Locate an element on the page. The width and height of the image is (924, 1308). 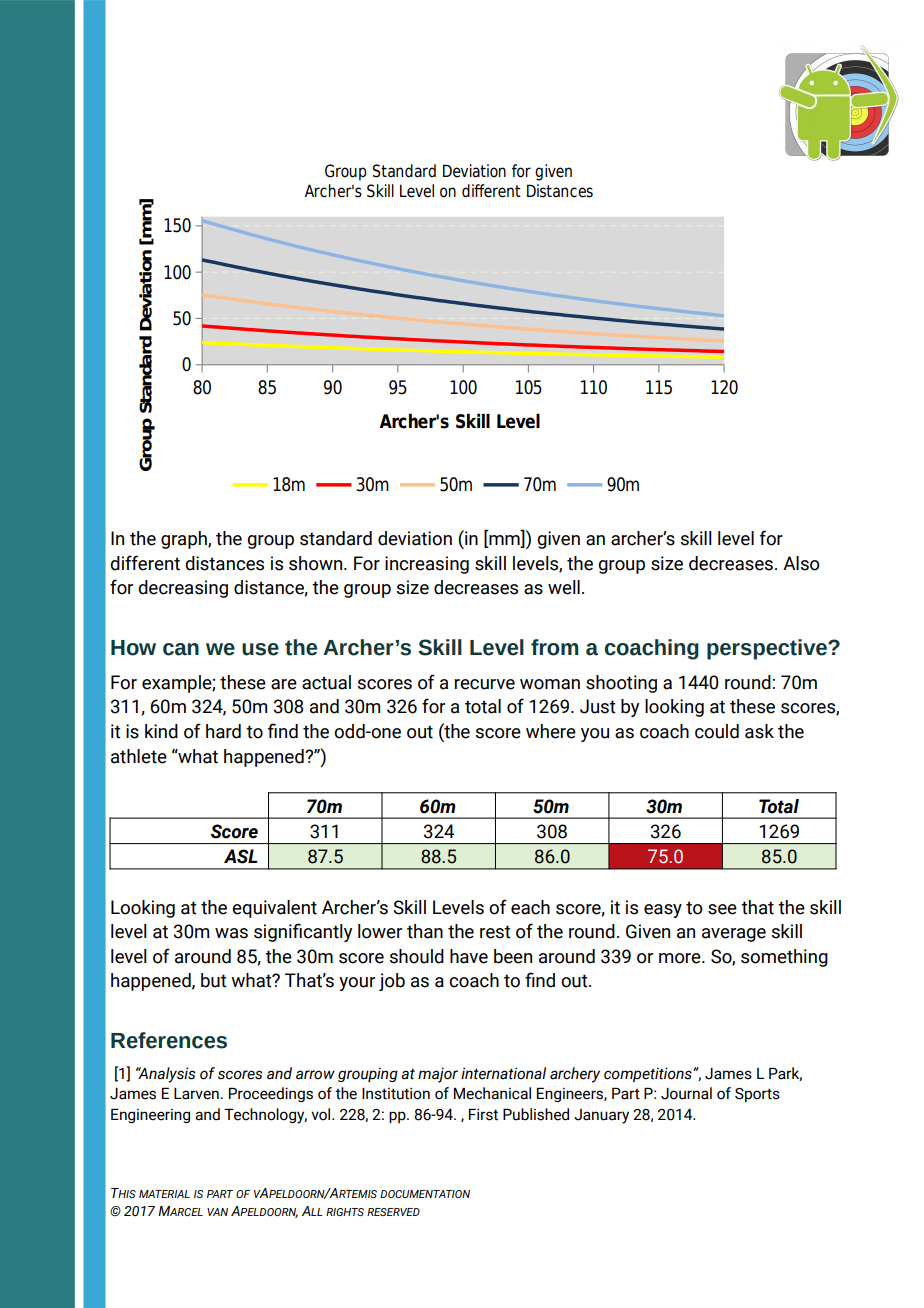
where is located at coordinates (551, 731).
